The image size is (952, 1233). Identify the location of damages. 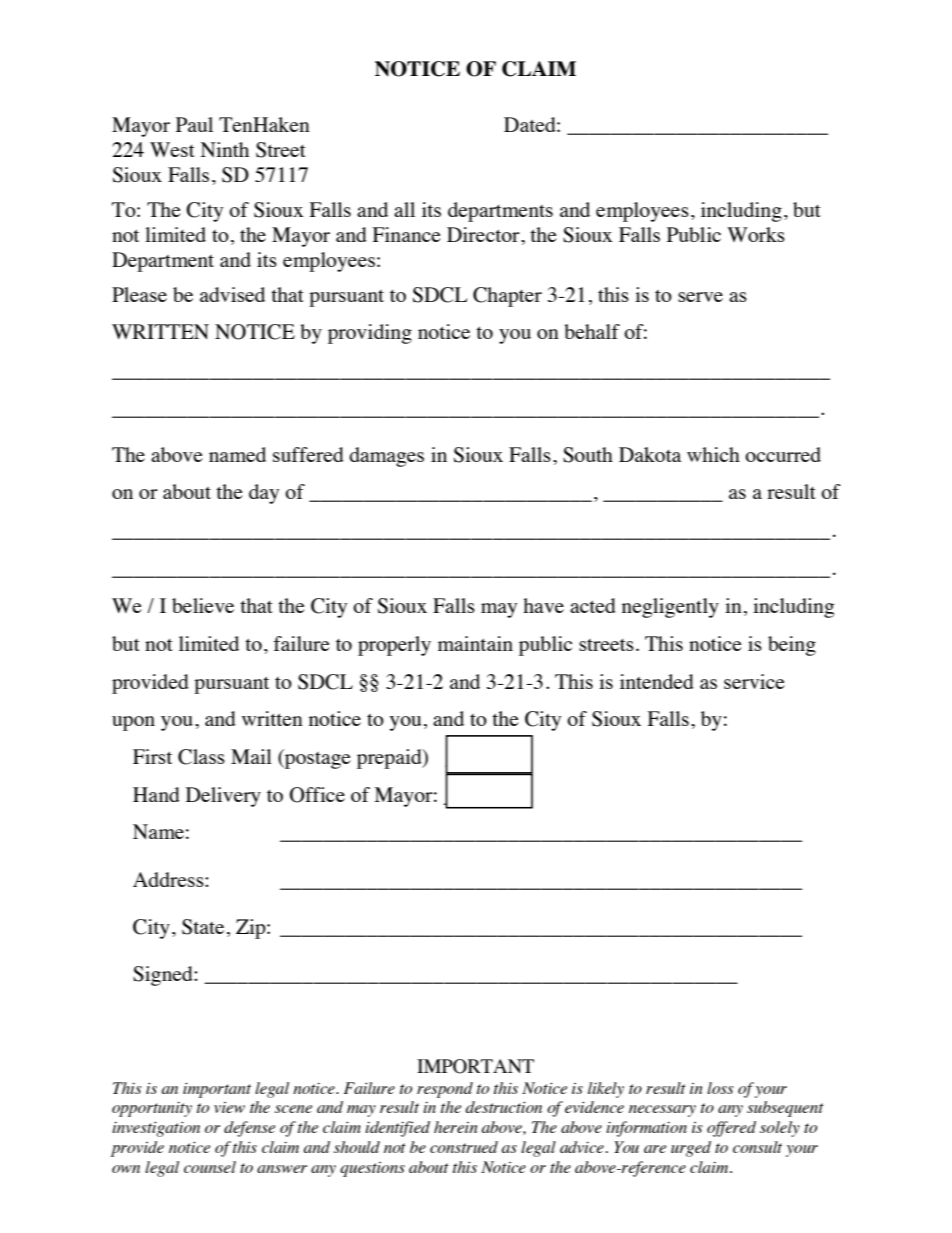
(386, 457).
